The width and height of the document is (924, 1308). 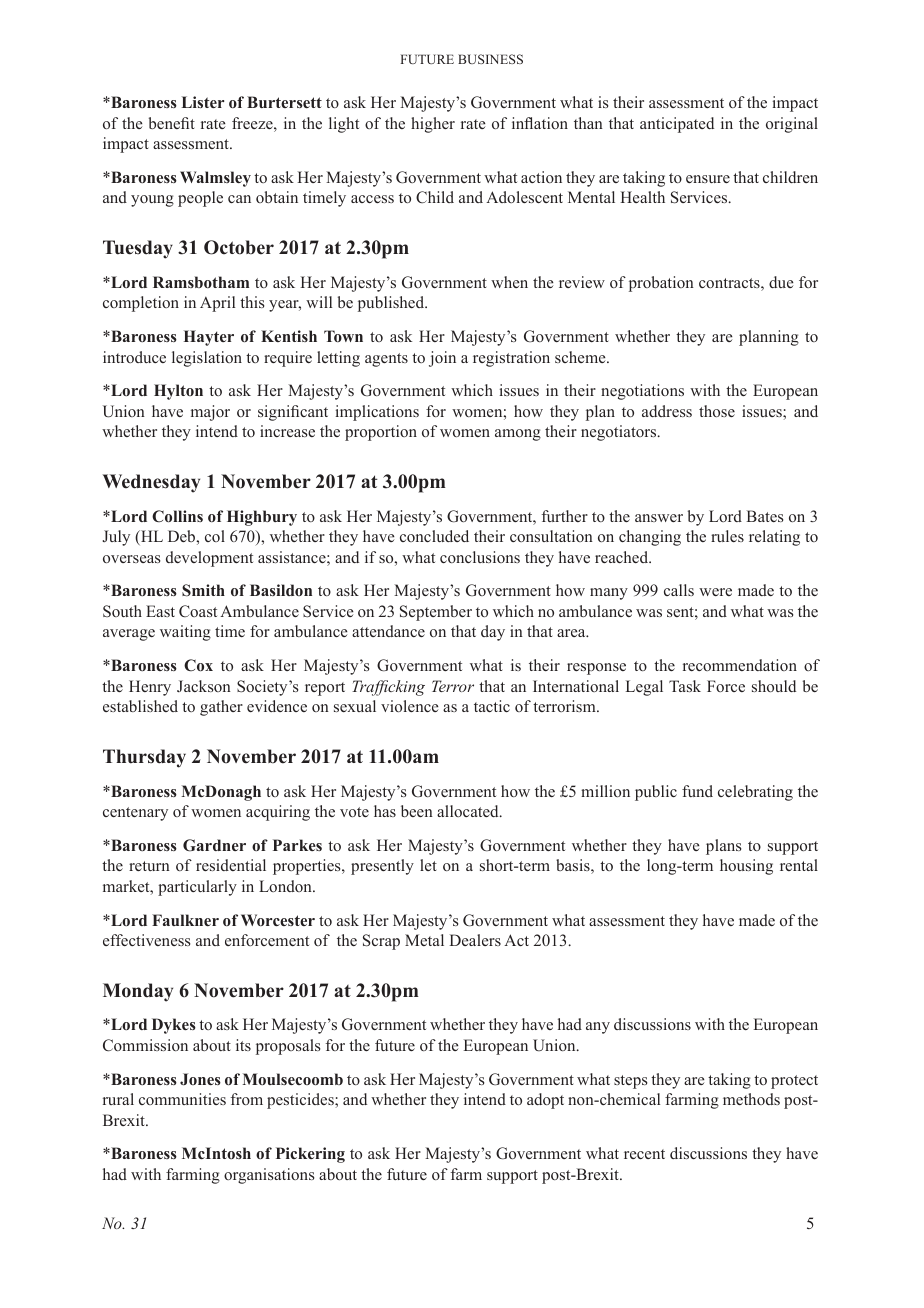 What do you see at coordinates (436, 613) in the document?
I see `September` at bounding box center [436, 613].
